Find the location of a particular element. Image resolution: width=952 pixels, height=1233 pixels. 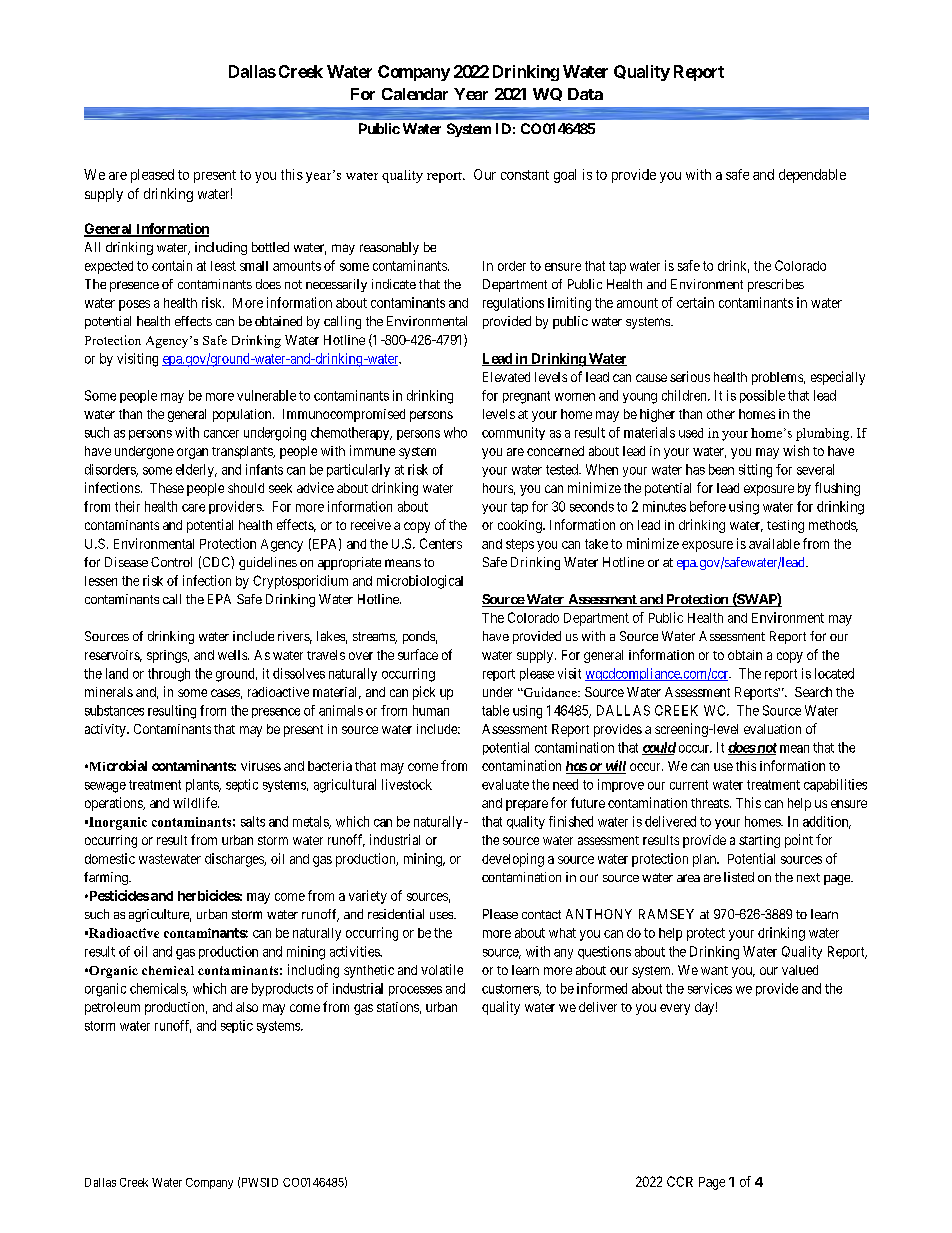

constant is located at coordinates (525, 175).
